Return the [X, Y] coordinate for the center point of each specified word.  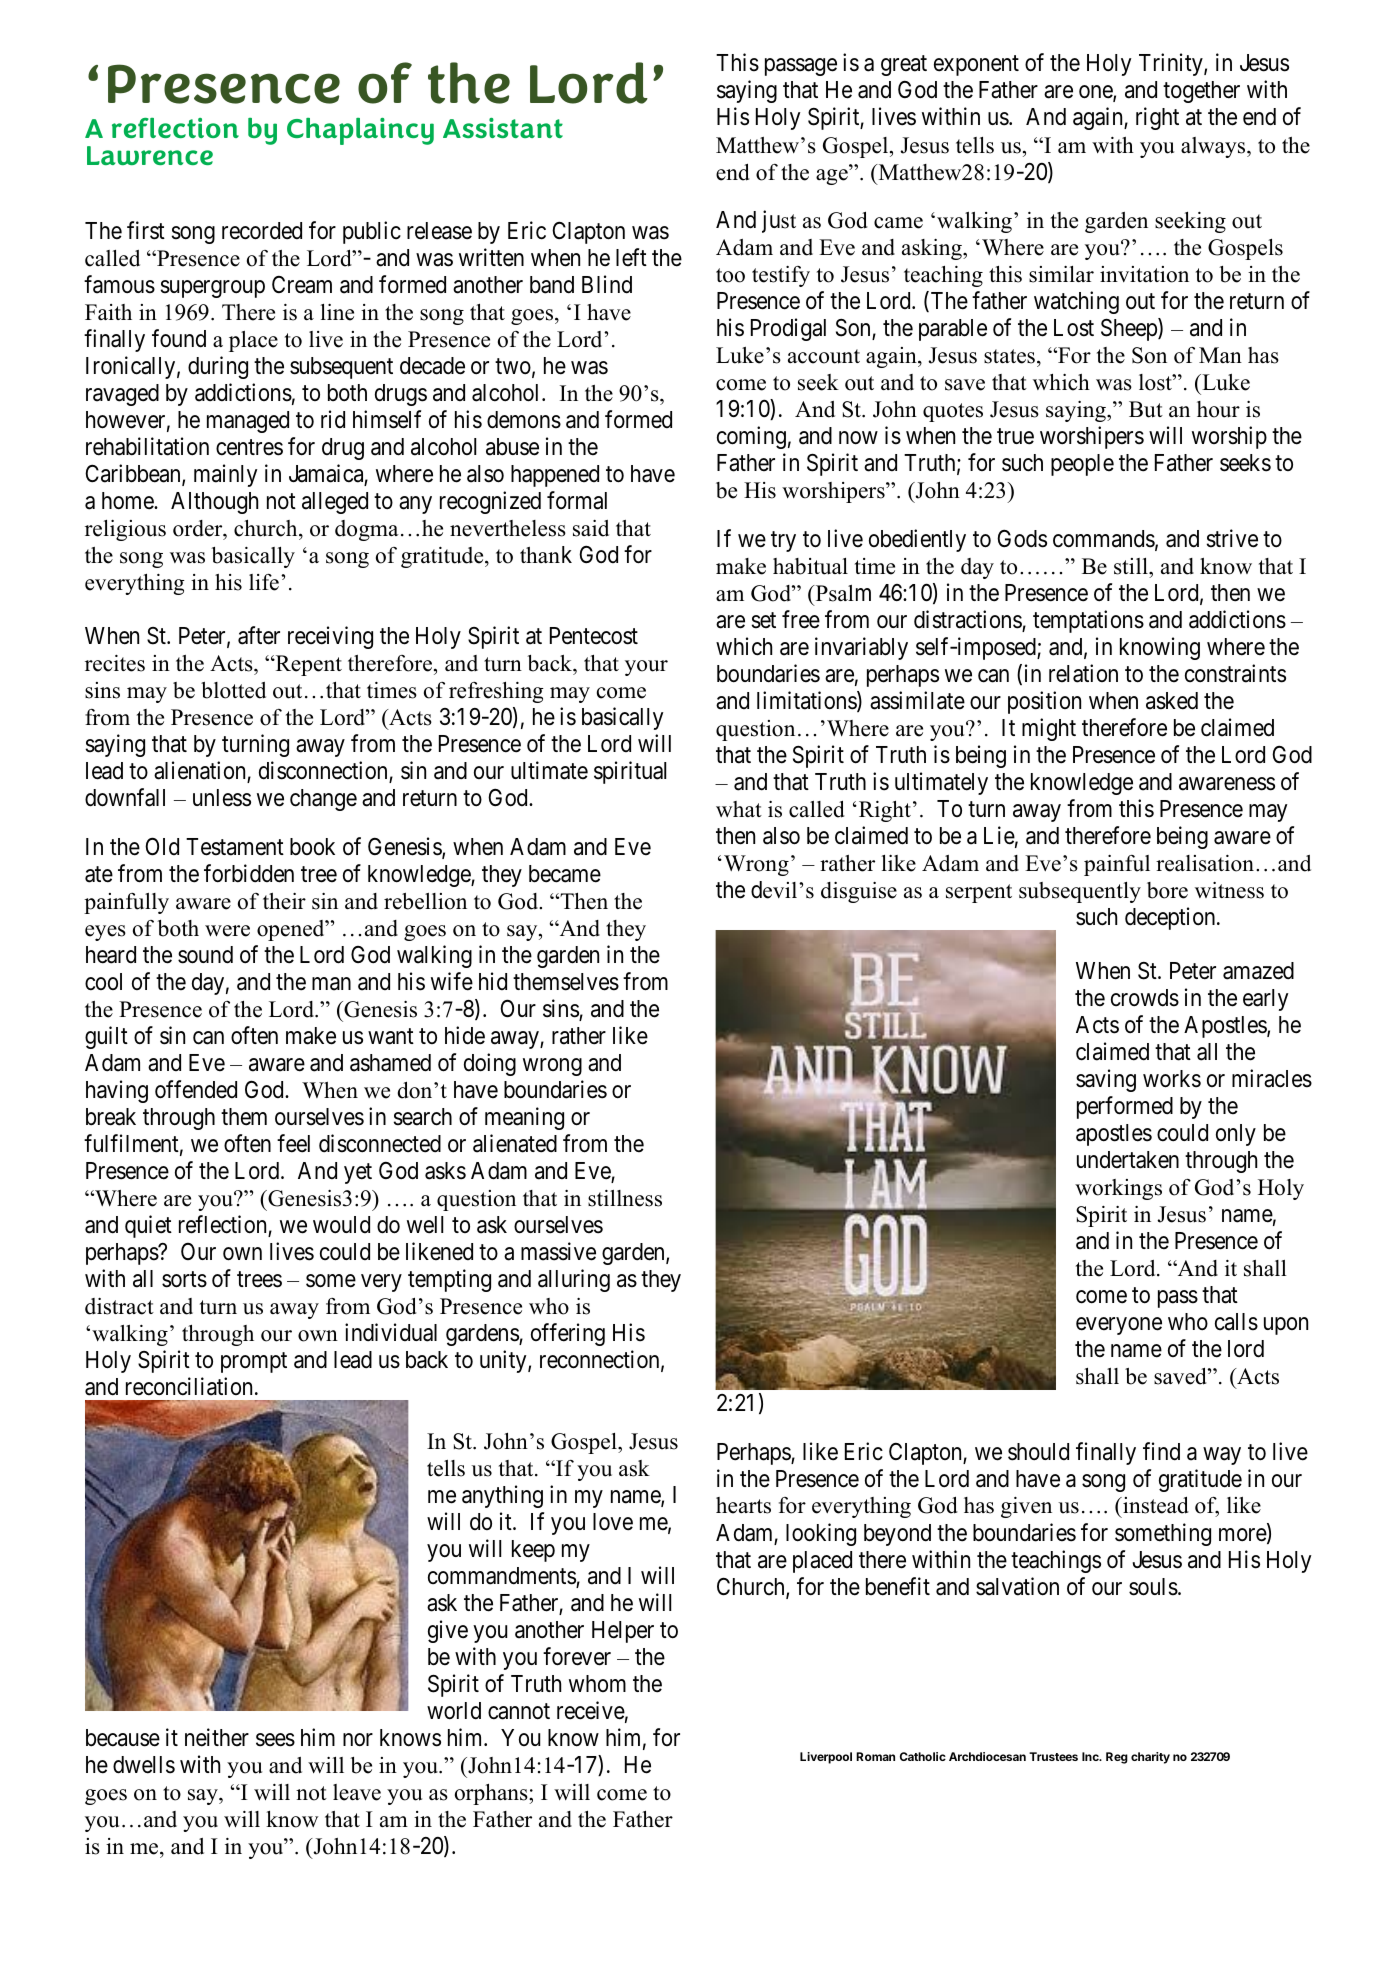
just [779, 221]
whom [597, 1683]
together [1201, 92]
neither [217, 1737]
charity [1150, 1758]
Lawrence [150, 155]
